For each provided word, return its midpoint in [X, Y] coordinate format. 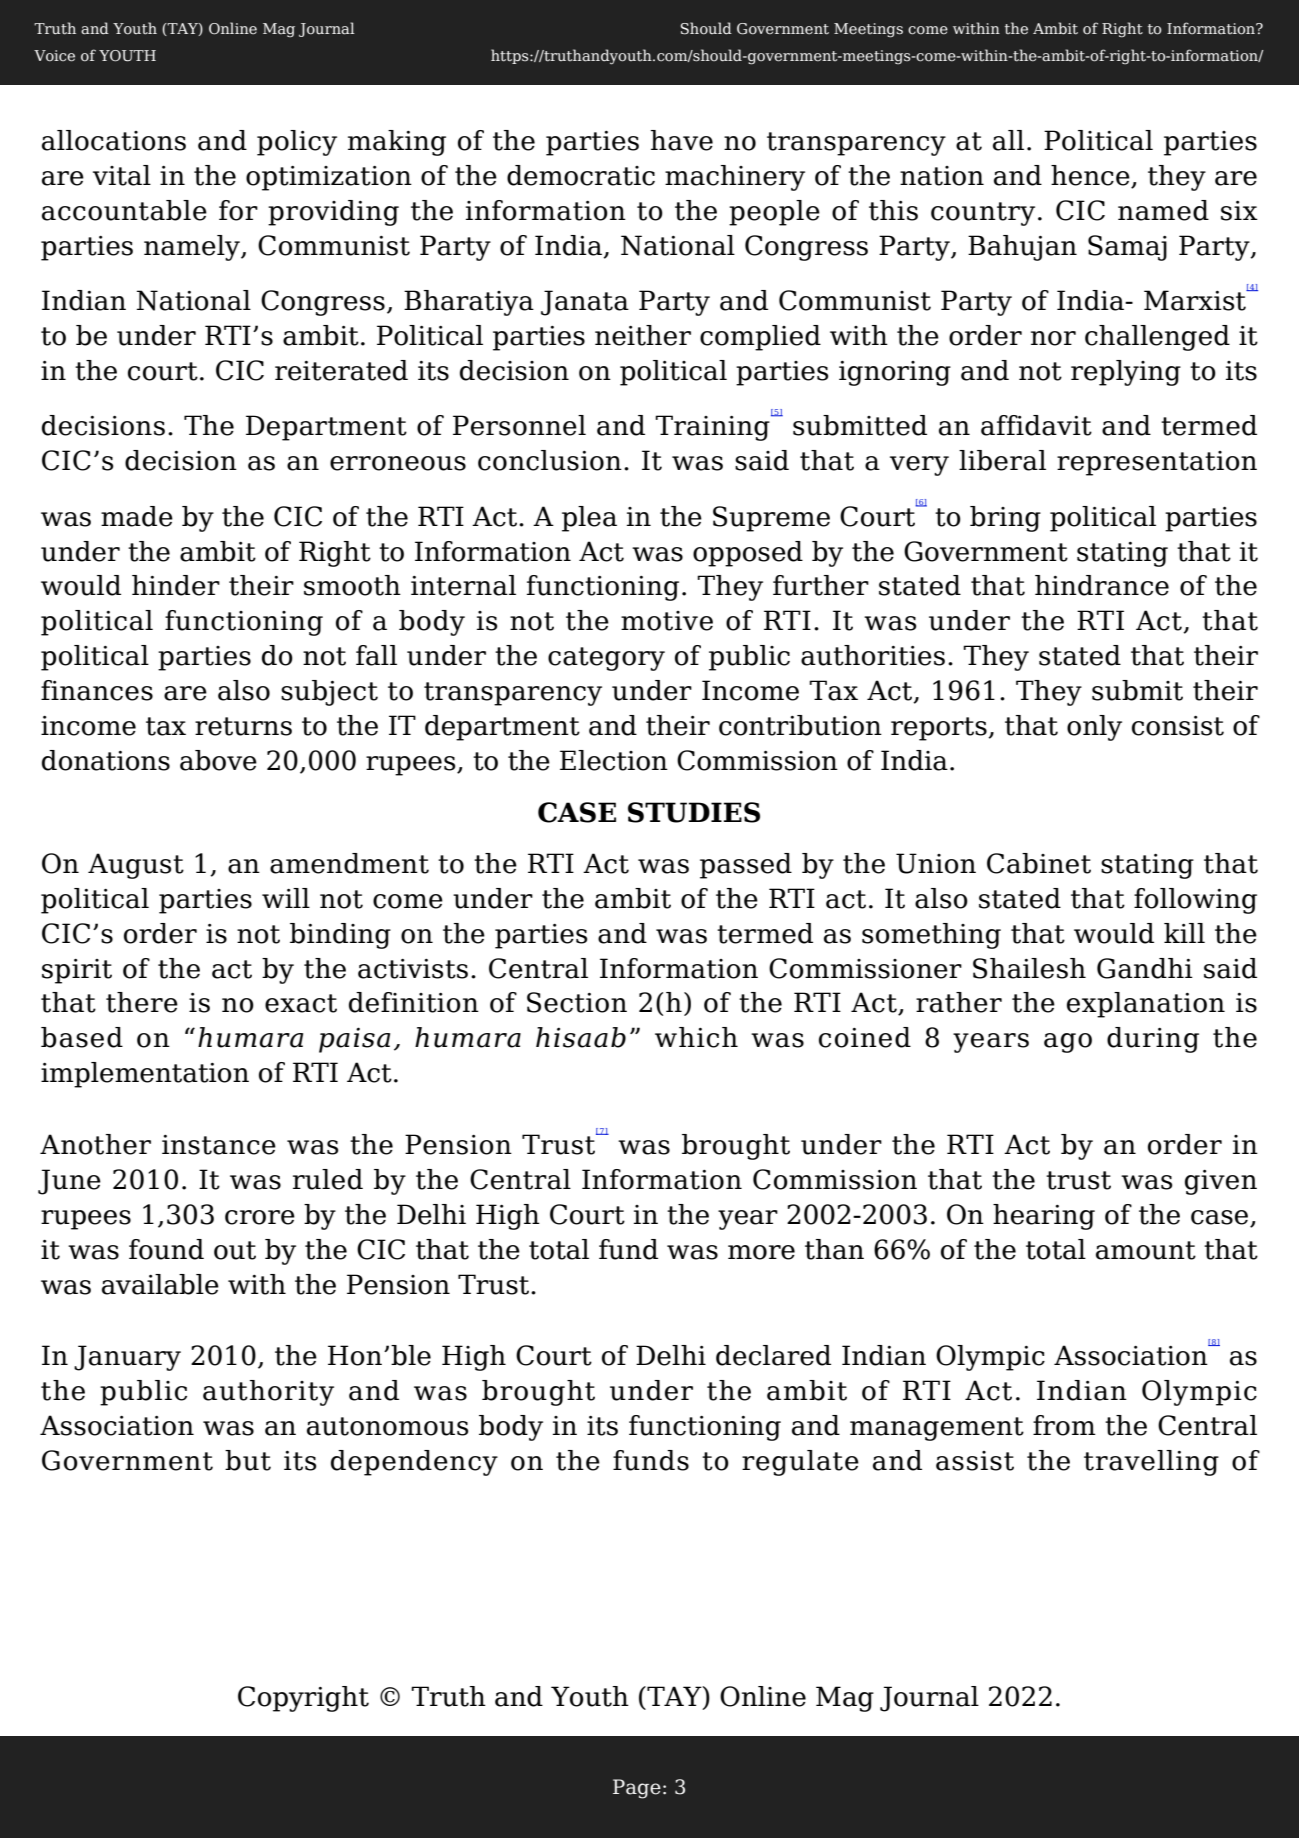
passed [746, 866]
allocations [114, 140]
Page [637, 1789]
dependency [414, 1463]
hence [1091, 176]
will [286, 898]
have [682, 140]
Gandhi [1145, 968]
